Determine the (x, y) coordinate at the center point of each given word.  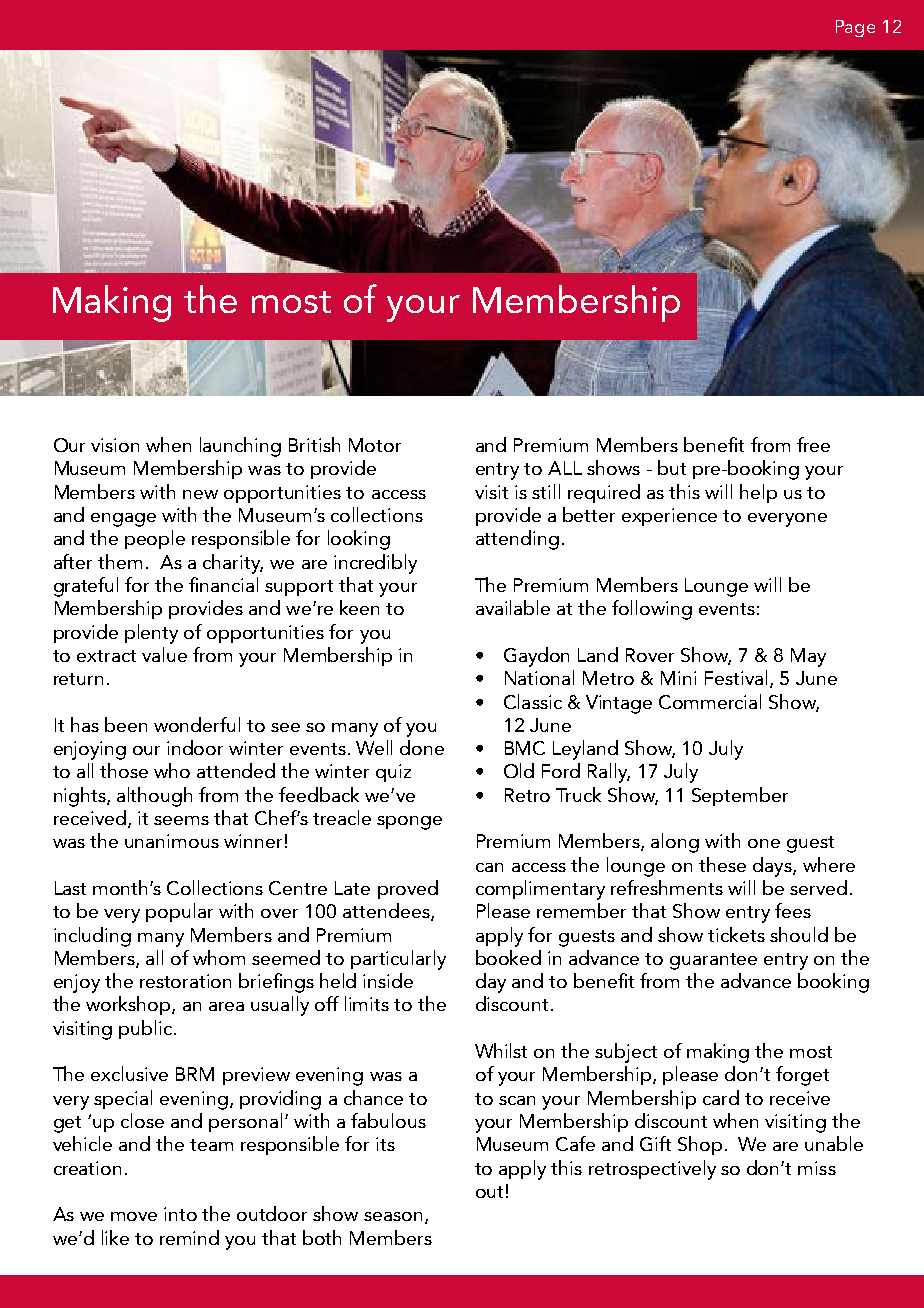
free (813, 444)
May (808, 657)
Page (855, 28)
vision (115, 445)
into (180, 1214)
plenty (151, 634)
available (513, 607)
